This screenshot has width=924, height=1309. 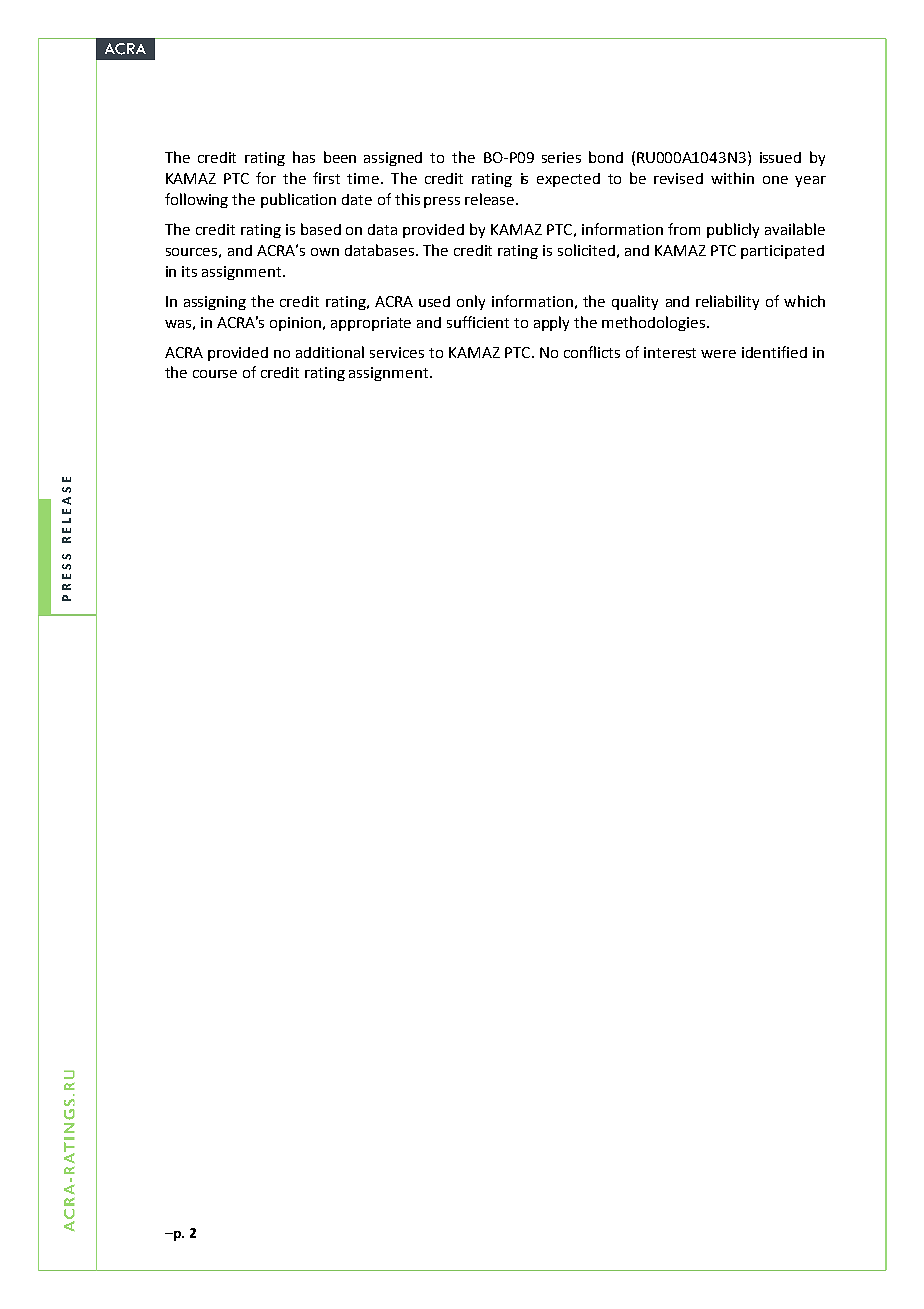 I want to click on sufficient, so click(x=478, y=322).
